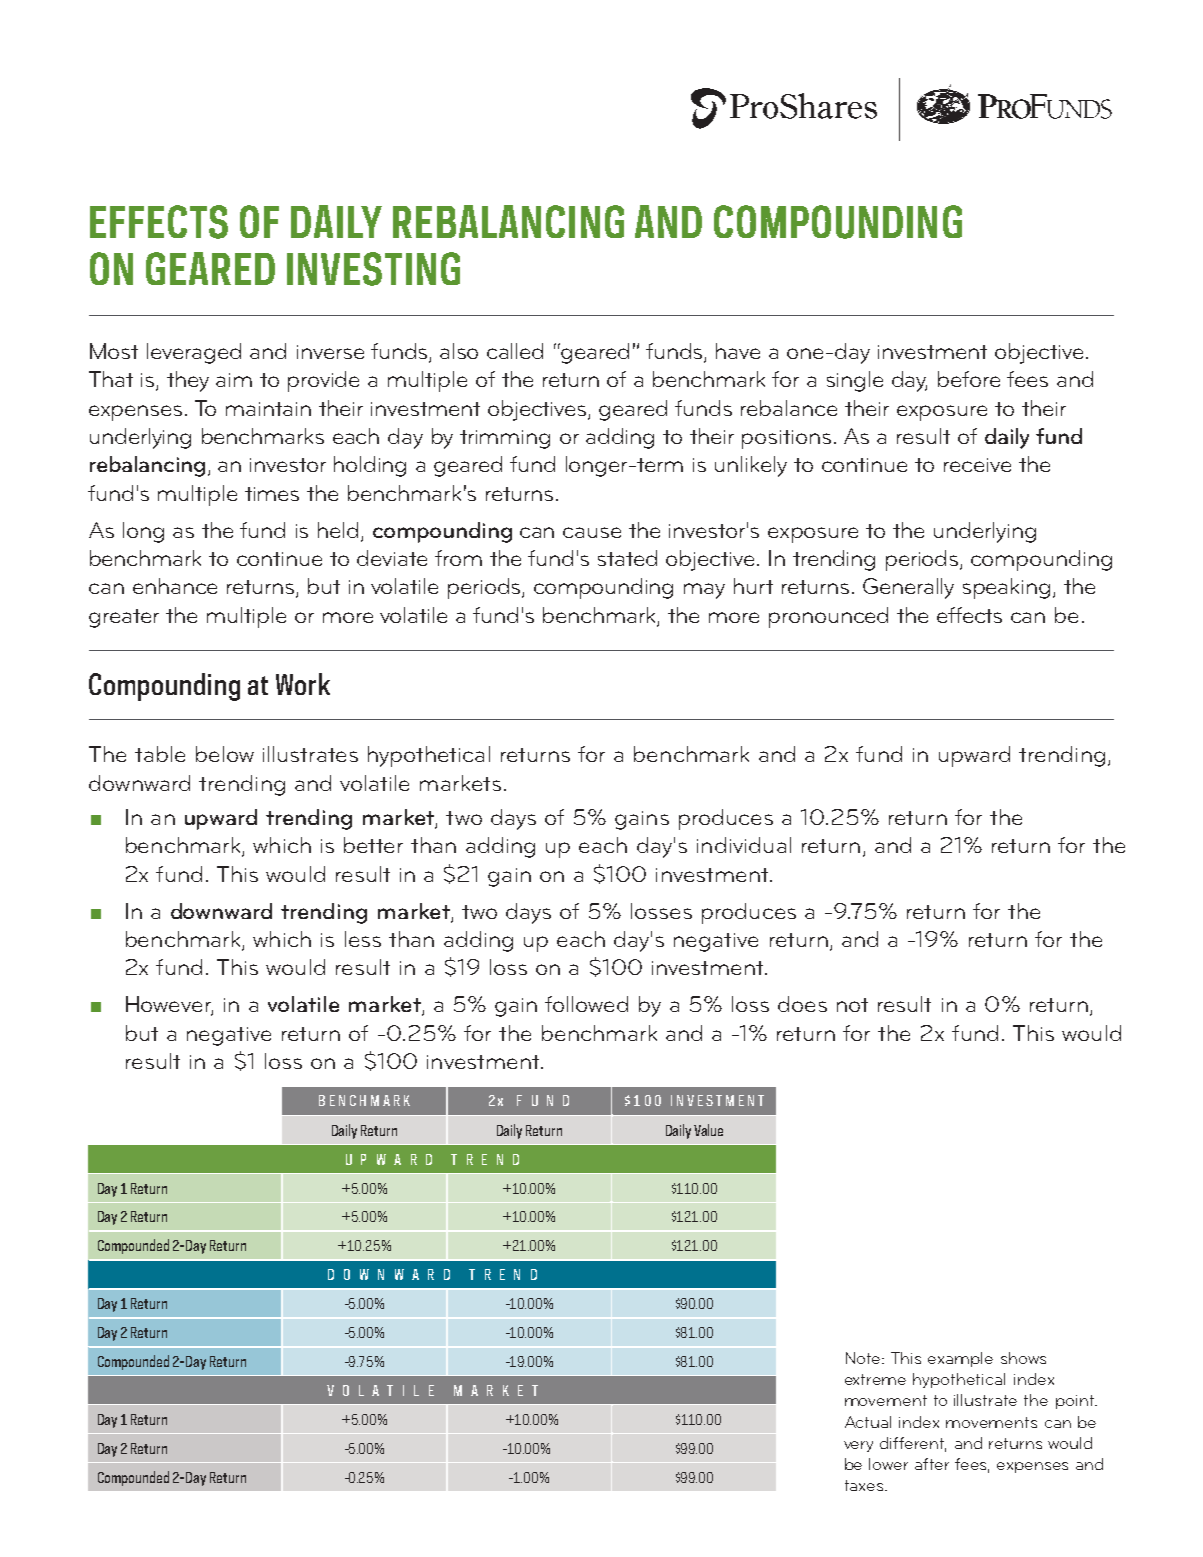  What do you see at coordinates (932, 1464) in the screenshot?
I see `after` at bounding box center [932, 1464].
